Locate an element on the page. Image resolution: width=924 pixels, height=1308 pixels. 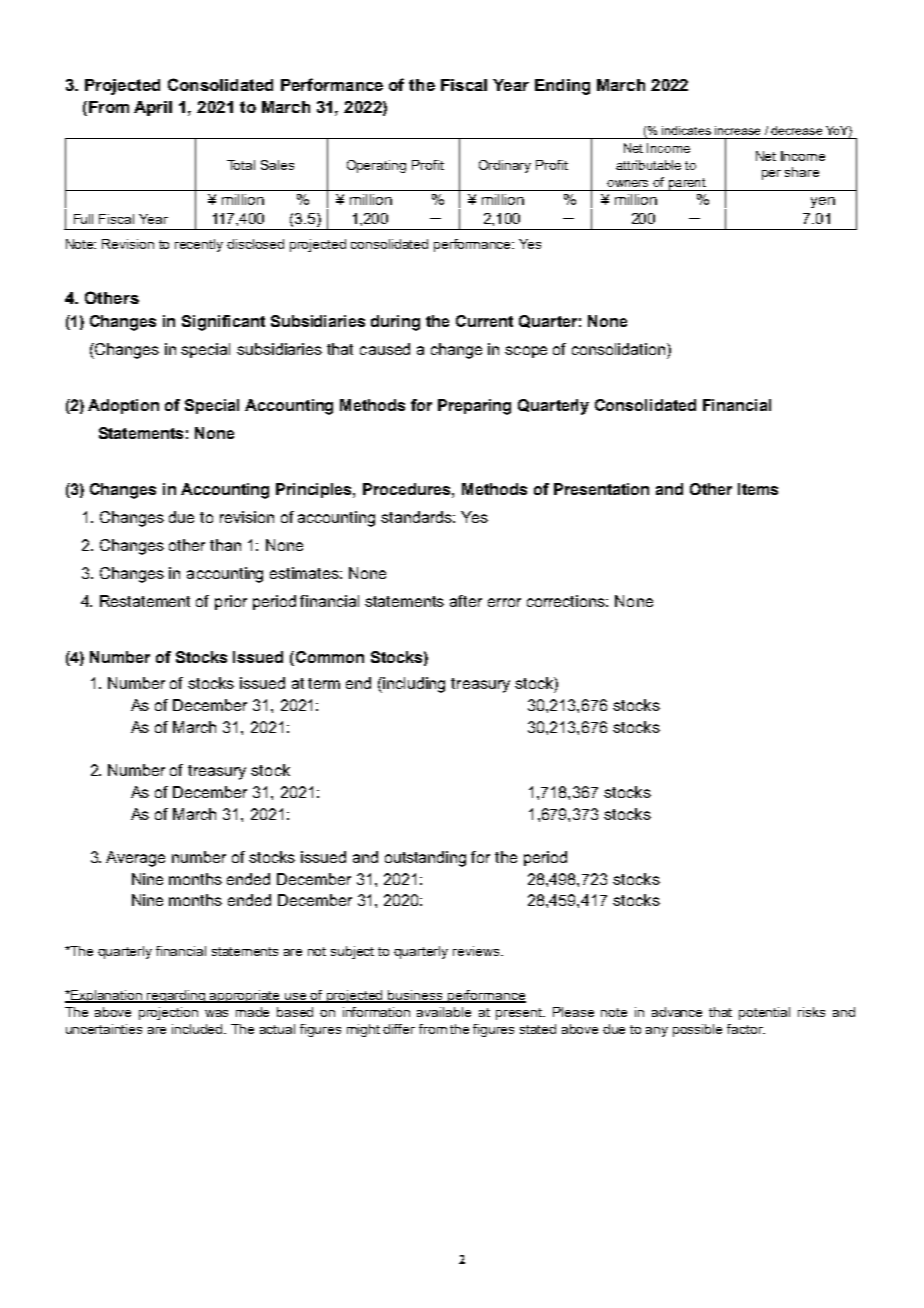
outstanding is located at coordinates (425, 859).
